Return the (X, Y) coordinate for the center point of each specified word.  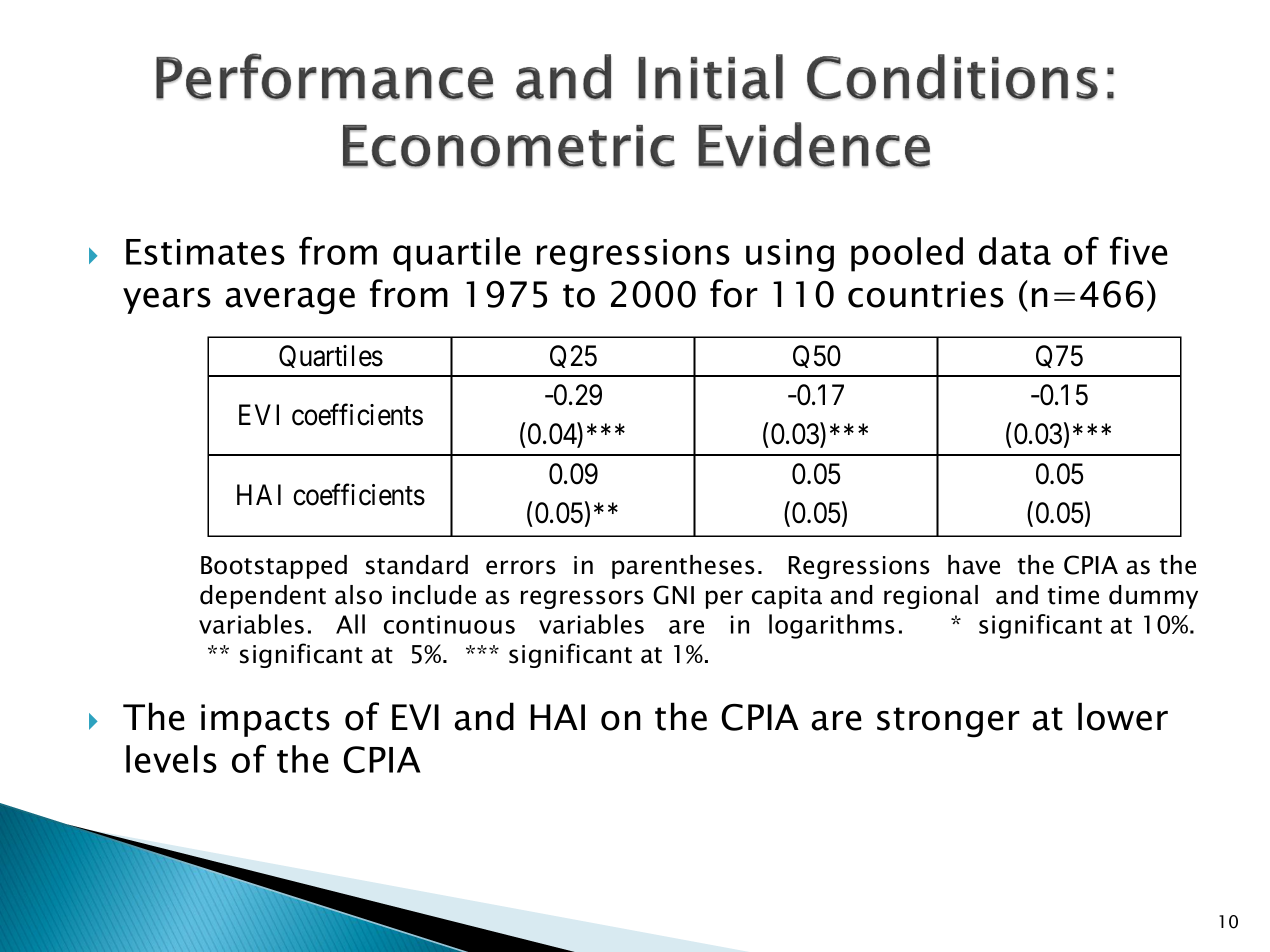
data (1015, 251)
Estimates (205, 252)
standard (417, 565)
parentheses (683, 567)
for (734, 293)
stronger (948, 722)
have (974, 565)
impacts (265, 720)
